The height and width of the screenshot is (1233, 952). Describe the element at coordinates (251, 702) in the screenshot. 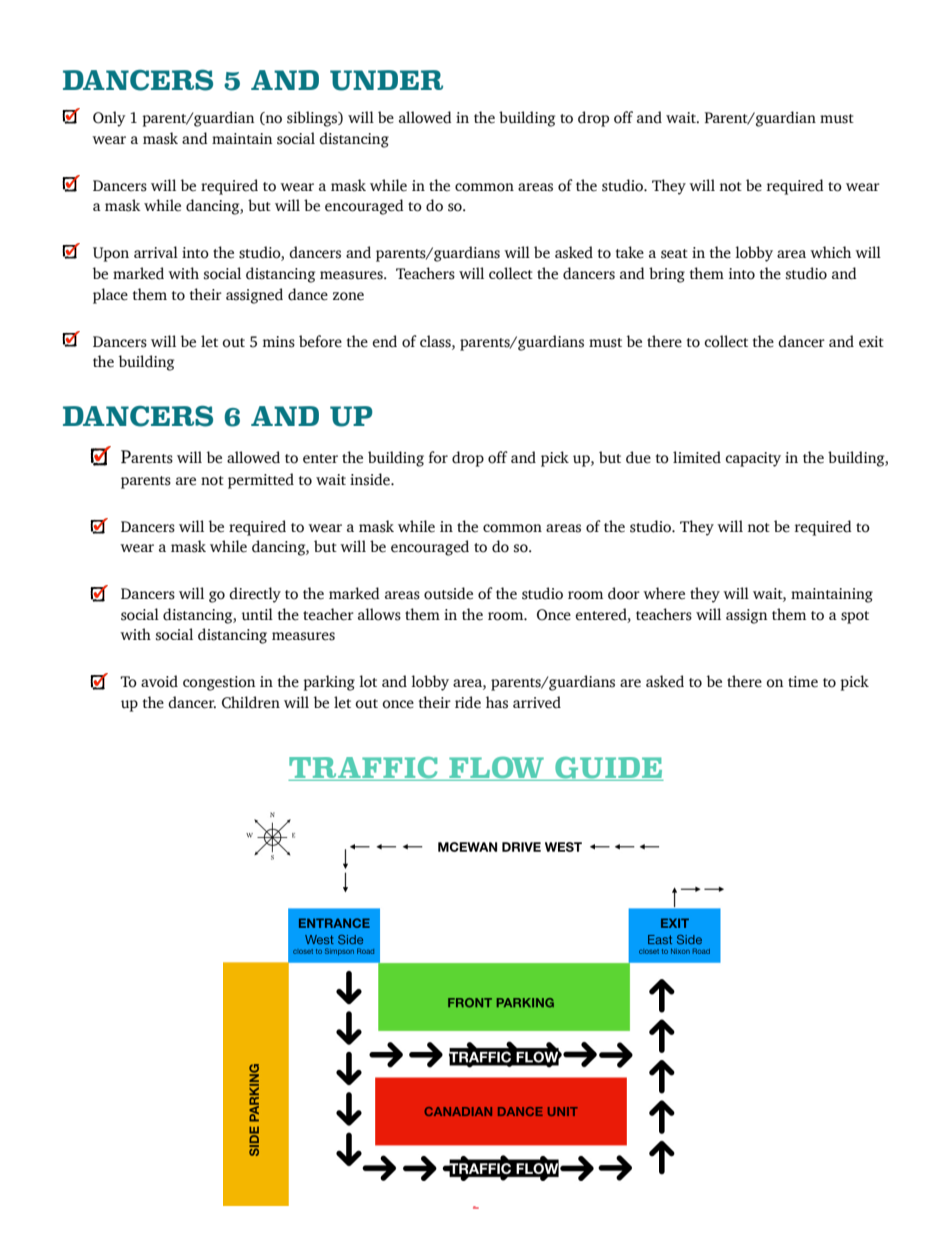

I see `Children` at that location.
